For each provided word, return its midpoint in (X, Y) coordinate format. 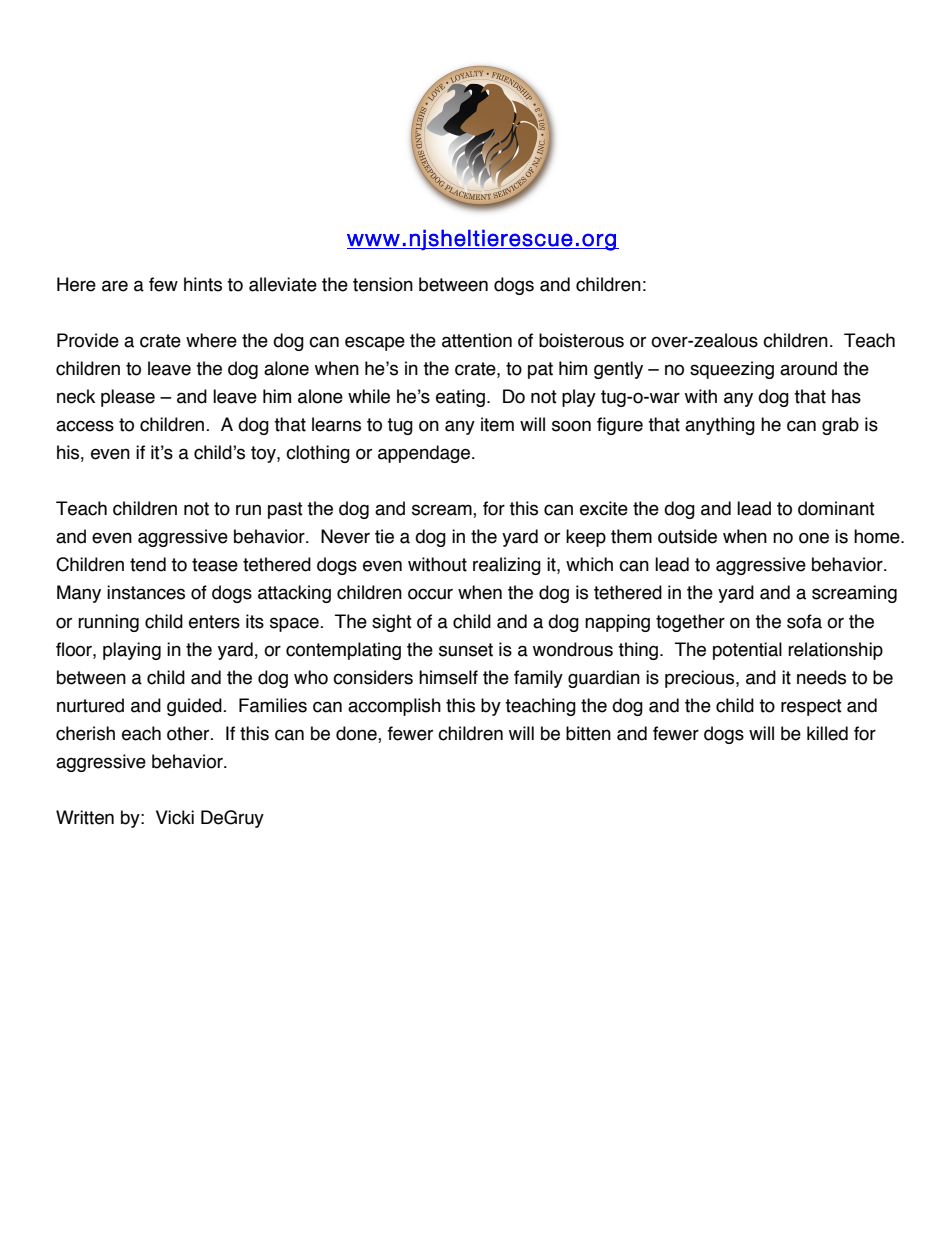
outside (687, 536)
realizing (507, 566)
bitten (588, 733)
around (808, 368)
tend (148, 564)
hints (203, 284)
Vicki (175, 817)
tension (383, 284)
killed (827, 733)
